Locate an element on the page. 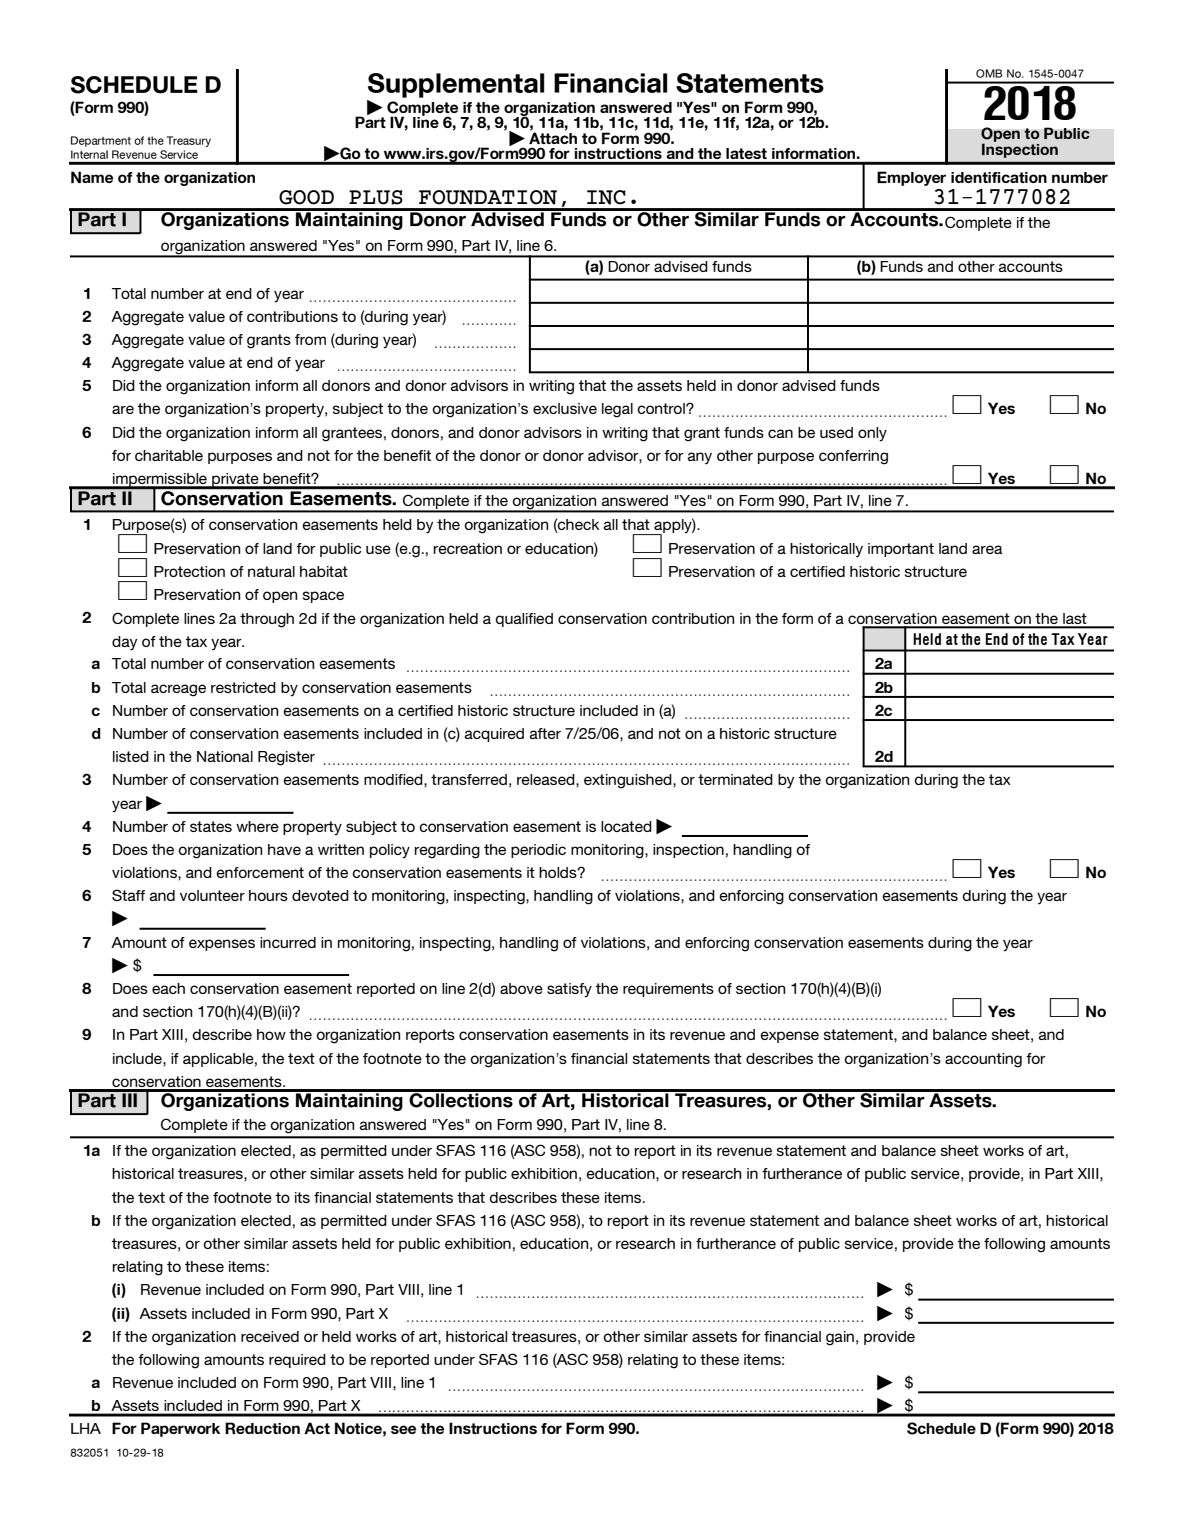 This image has height=1530, width=1182. Attach is located at coordinates (553, 137).
